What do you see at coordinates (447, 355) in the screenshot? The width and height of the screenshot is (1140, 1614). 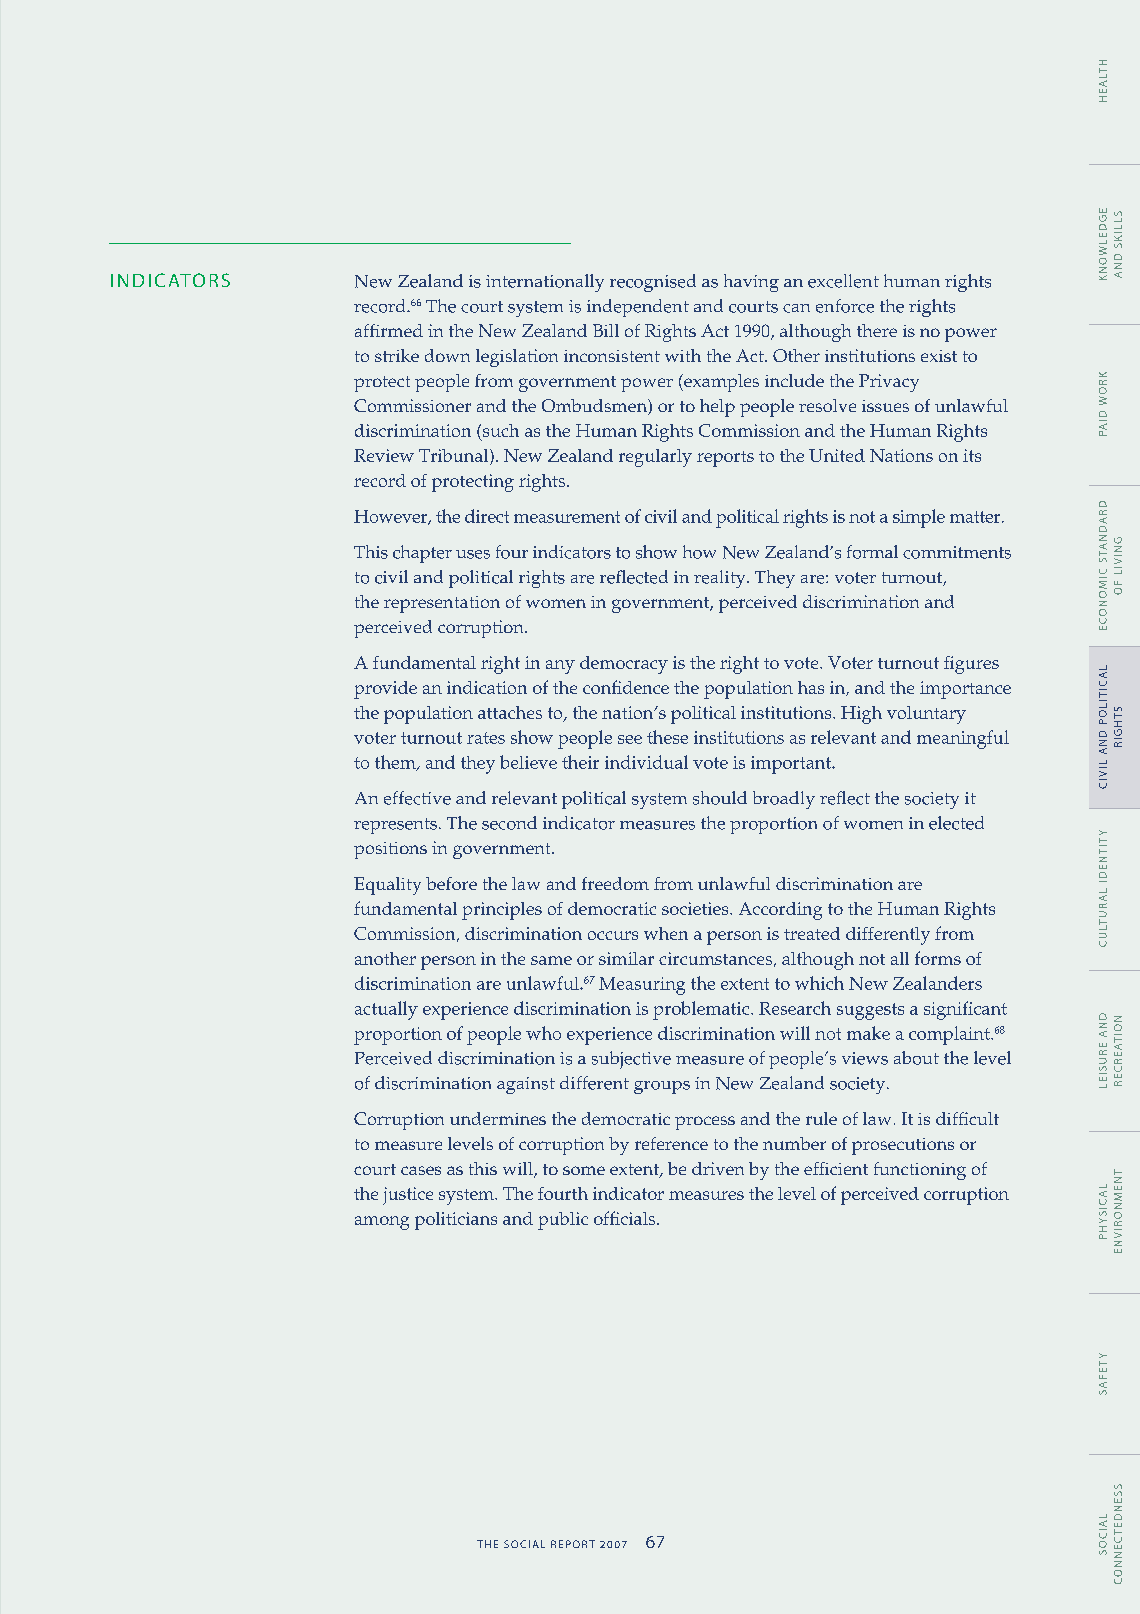 I see `down` at bounding box center [447, 355].
